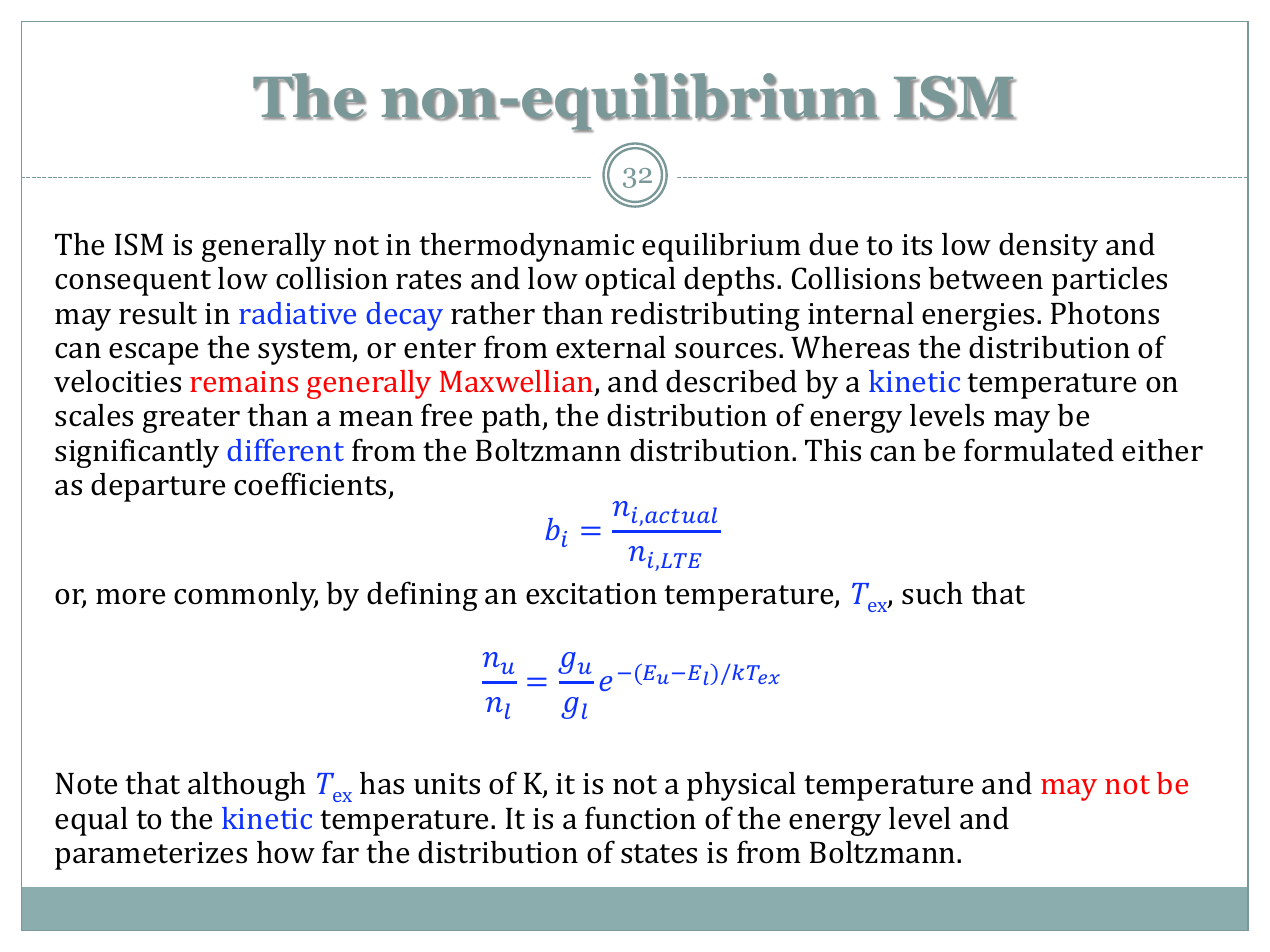 This screenshot has height=952, width=1270. I want to click on formulated, so click(1039, 450).
